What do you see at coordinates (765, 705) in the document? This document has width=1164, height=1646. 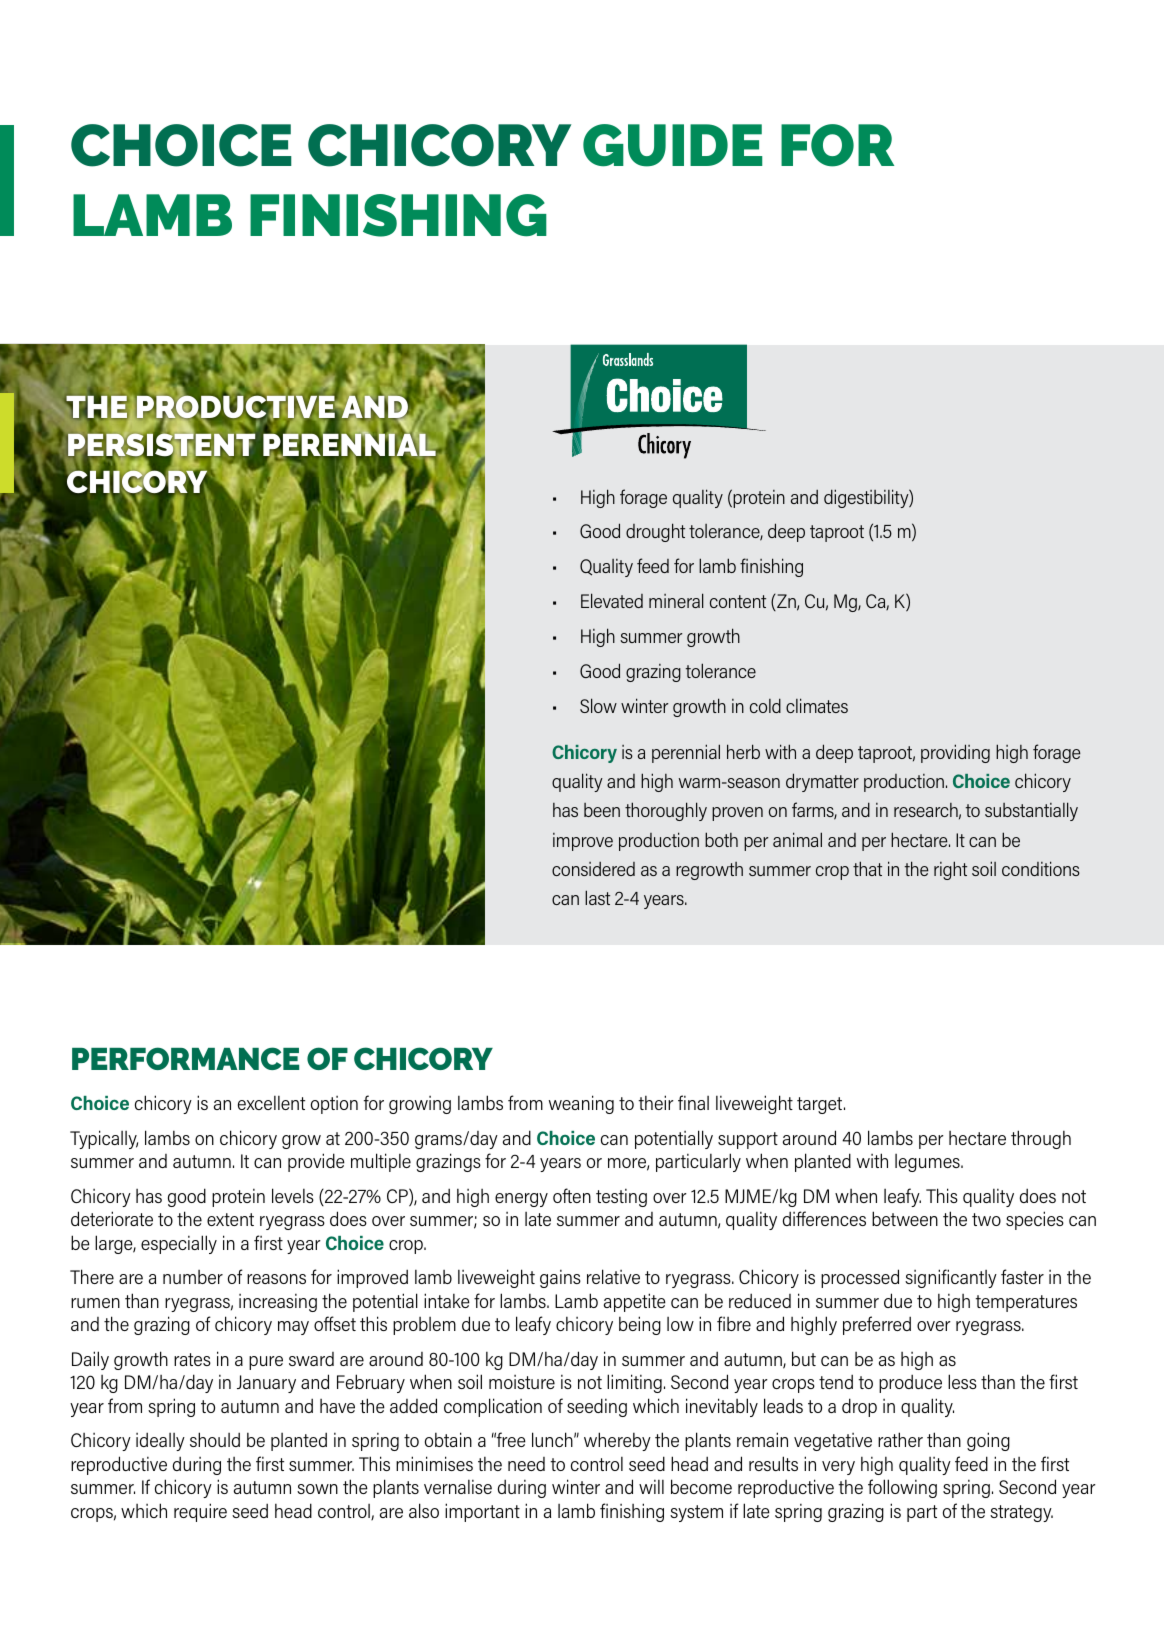 I see `cold` at bounding box center [765, 705].
